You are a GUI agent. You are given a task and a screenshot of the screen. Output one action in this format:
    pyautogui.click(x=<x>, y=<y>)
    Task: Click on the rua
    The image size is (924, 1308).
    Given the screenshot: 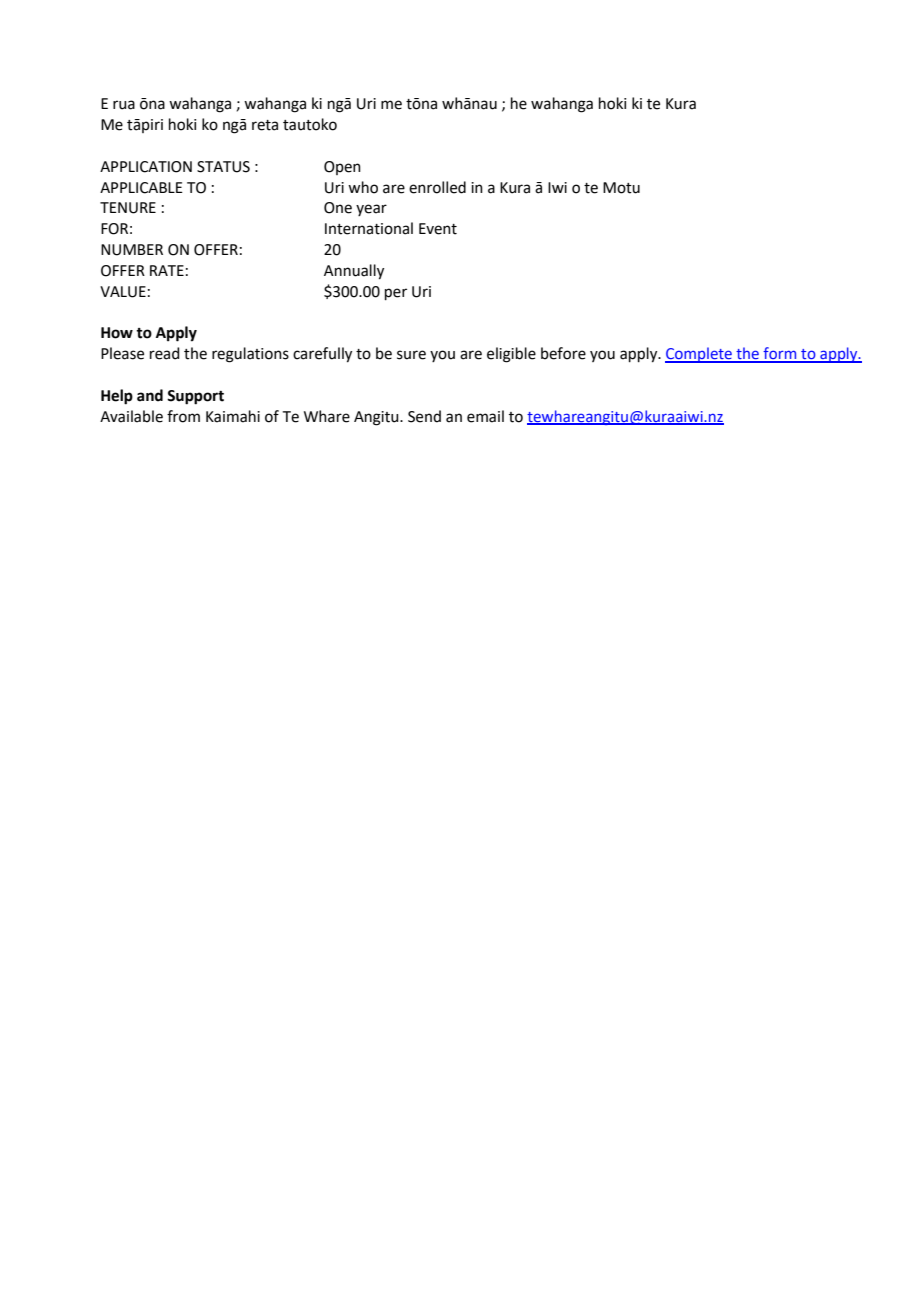 What is the action you would take?
    pyautogui.click(x=124, y=105)
